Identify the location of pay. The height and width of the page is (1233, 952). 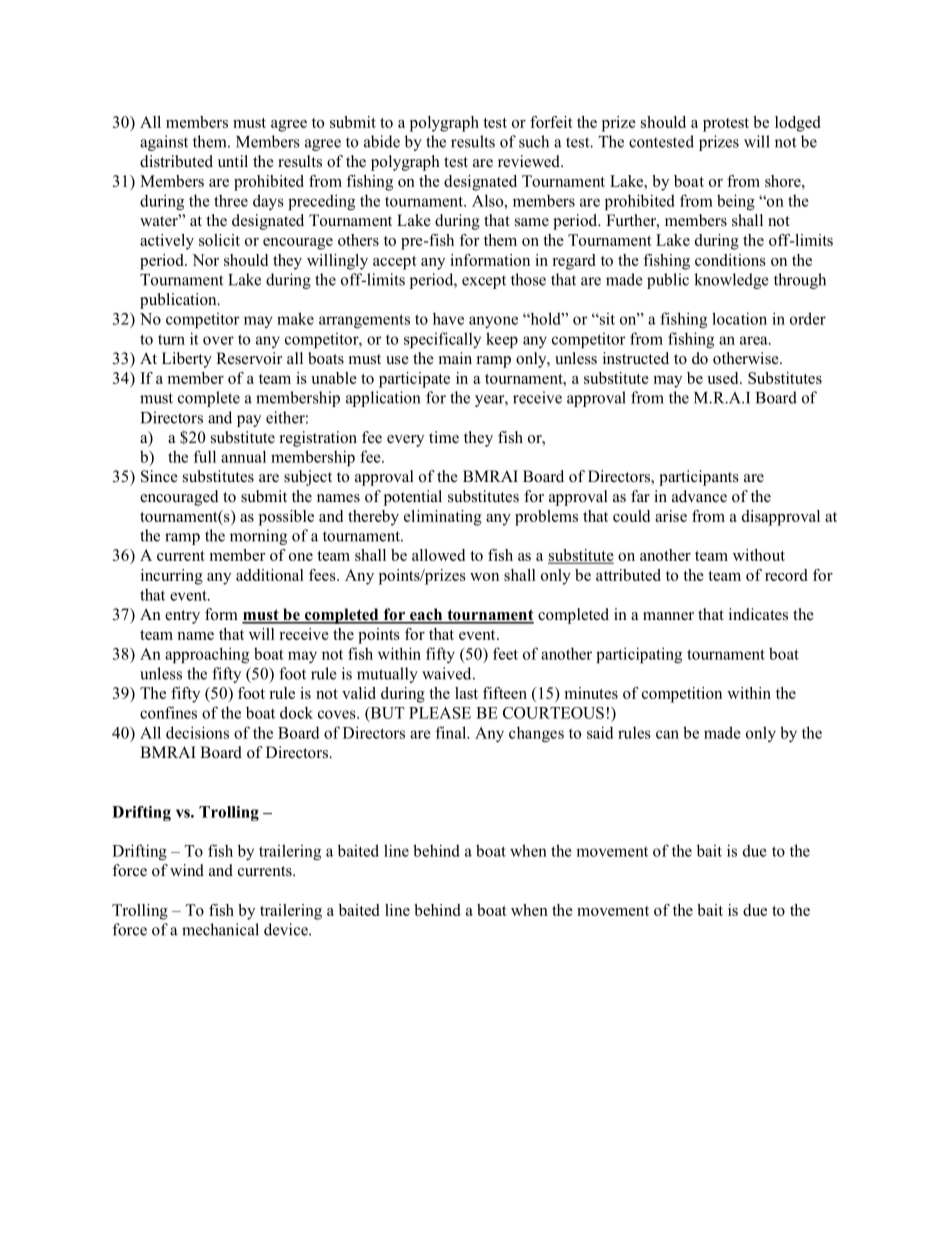
(249, 421).
